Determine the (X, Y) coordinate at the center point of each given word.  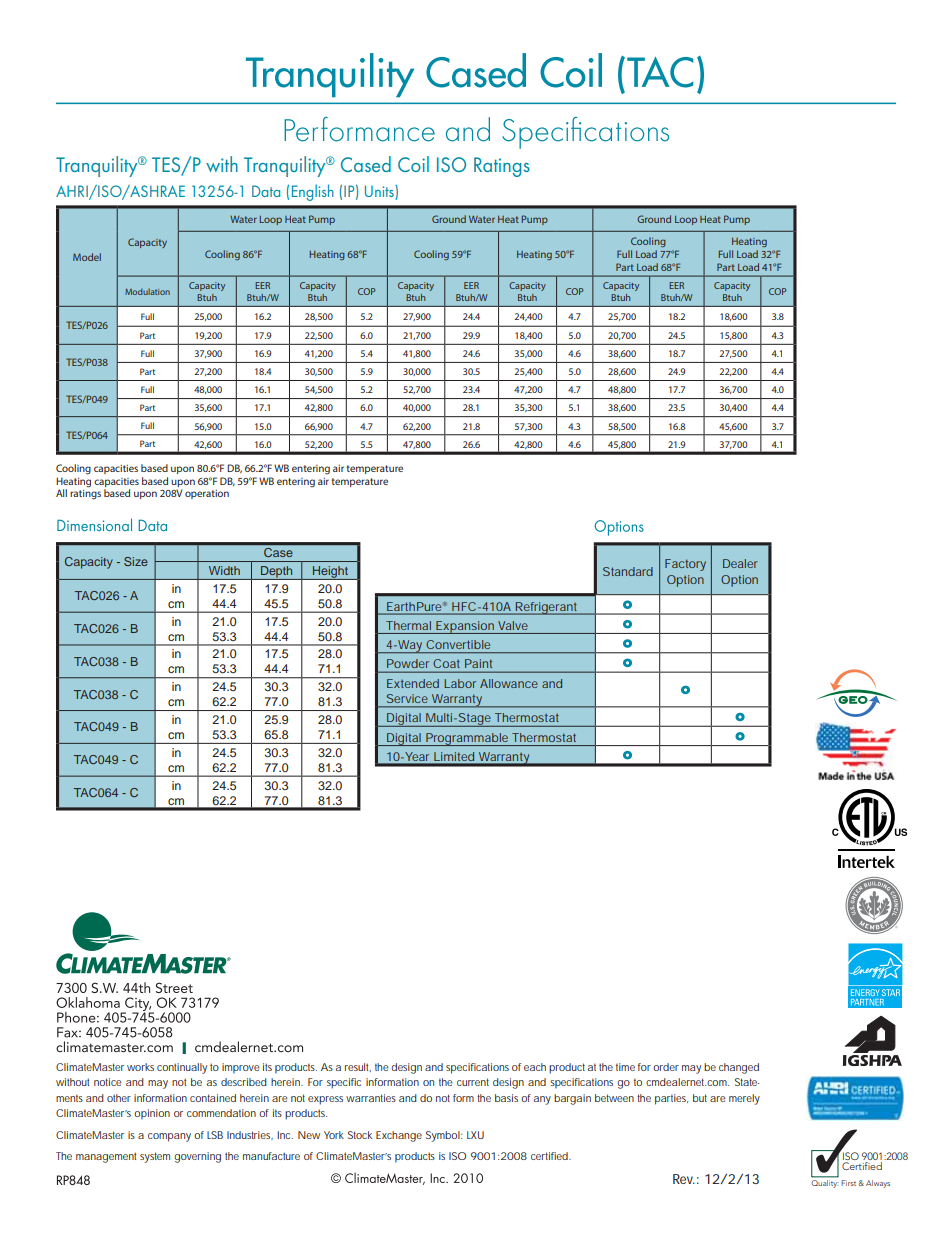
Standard (628, 571)
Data (266, 191)
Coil (413, 164)
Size (136, 561)
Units (380, 191)
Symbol (444, 1136)
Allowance (509, 683)
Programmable (468, 739)
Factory (685, 565)
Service (407, 698)
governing (197, 1157)
